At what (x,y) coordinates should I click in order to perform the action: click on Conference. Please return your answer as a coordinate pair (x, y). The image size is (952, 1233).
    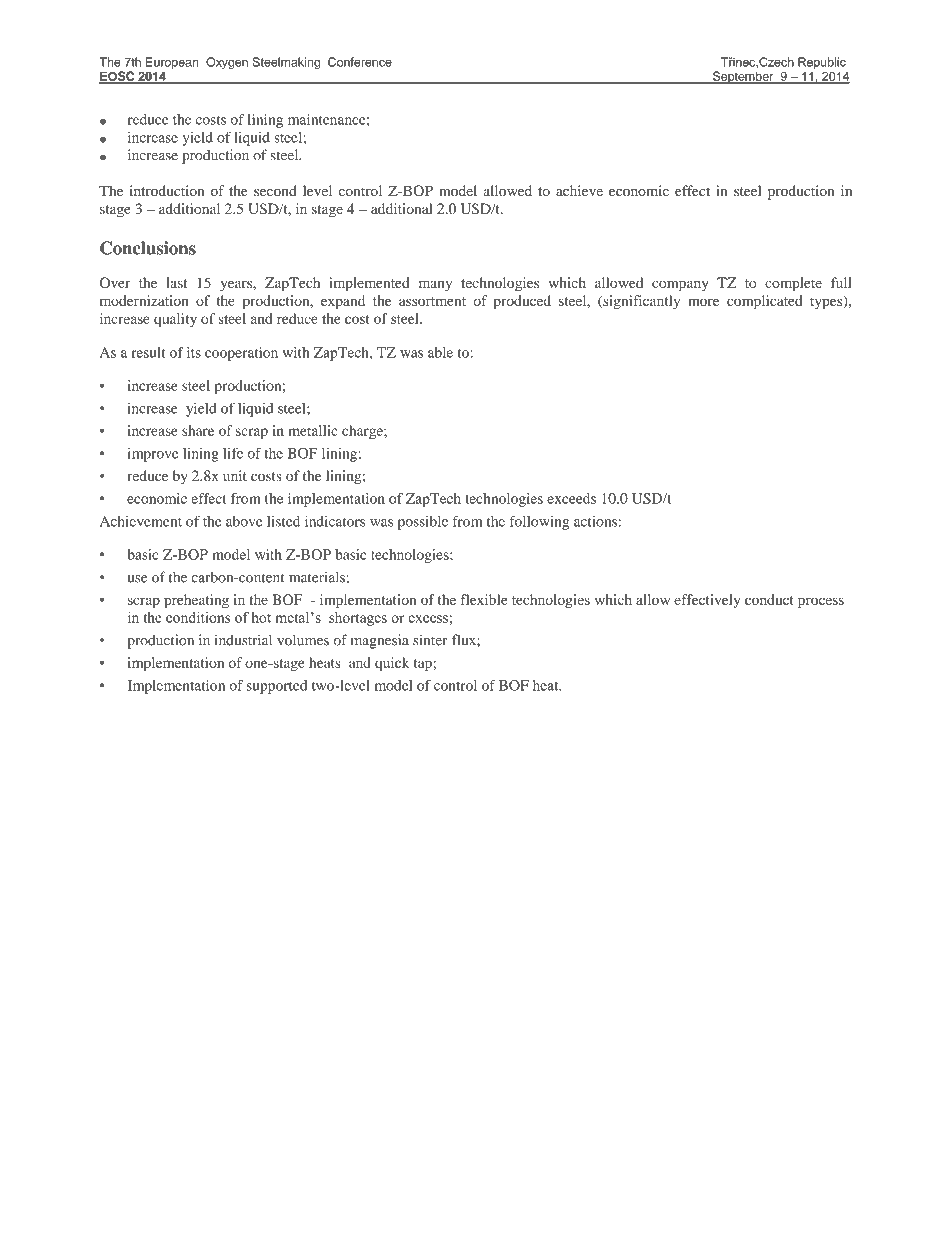
    Looking at the image, I should click on (360, 62).
